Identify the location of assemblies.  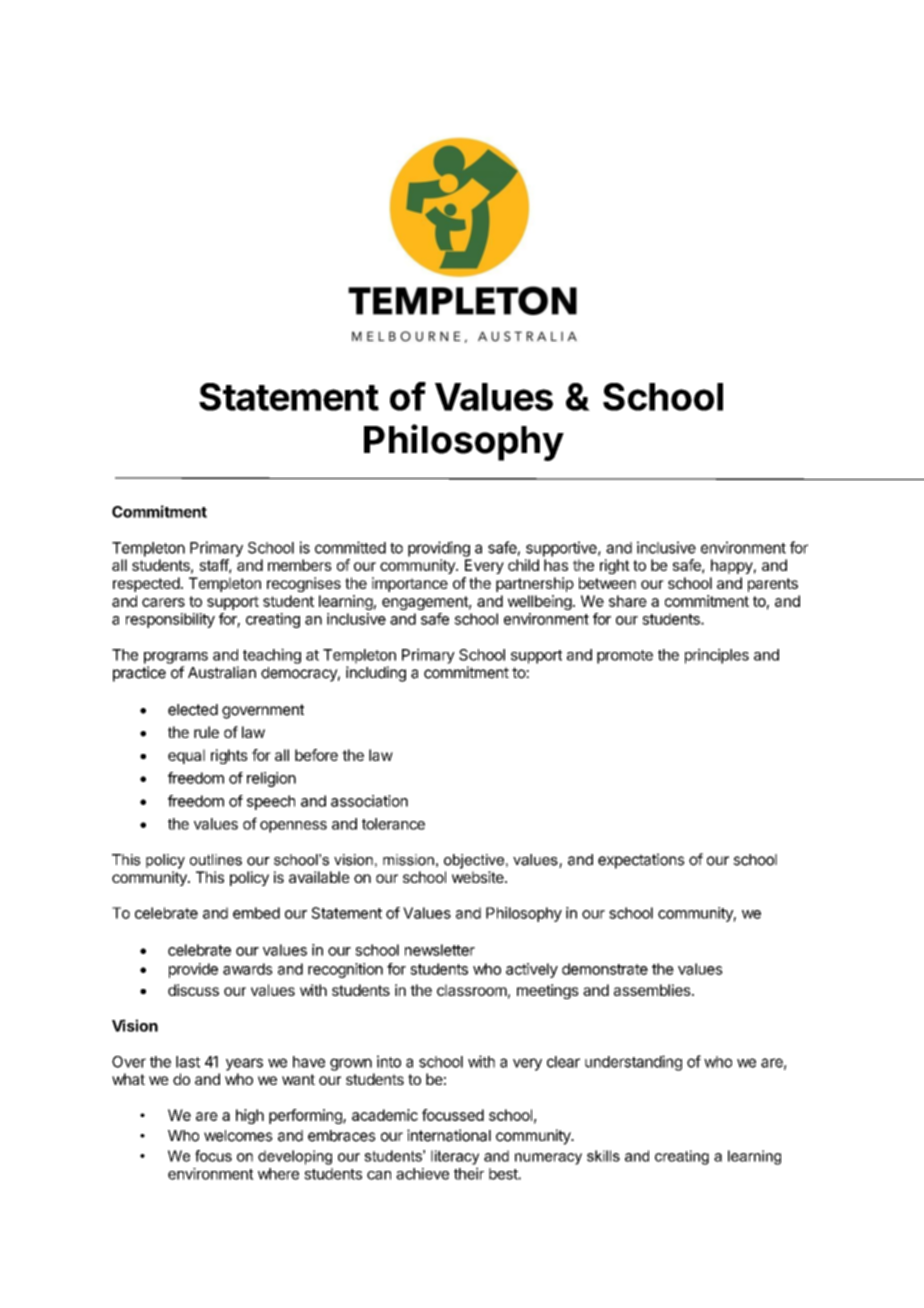
(653, 990).
